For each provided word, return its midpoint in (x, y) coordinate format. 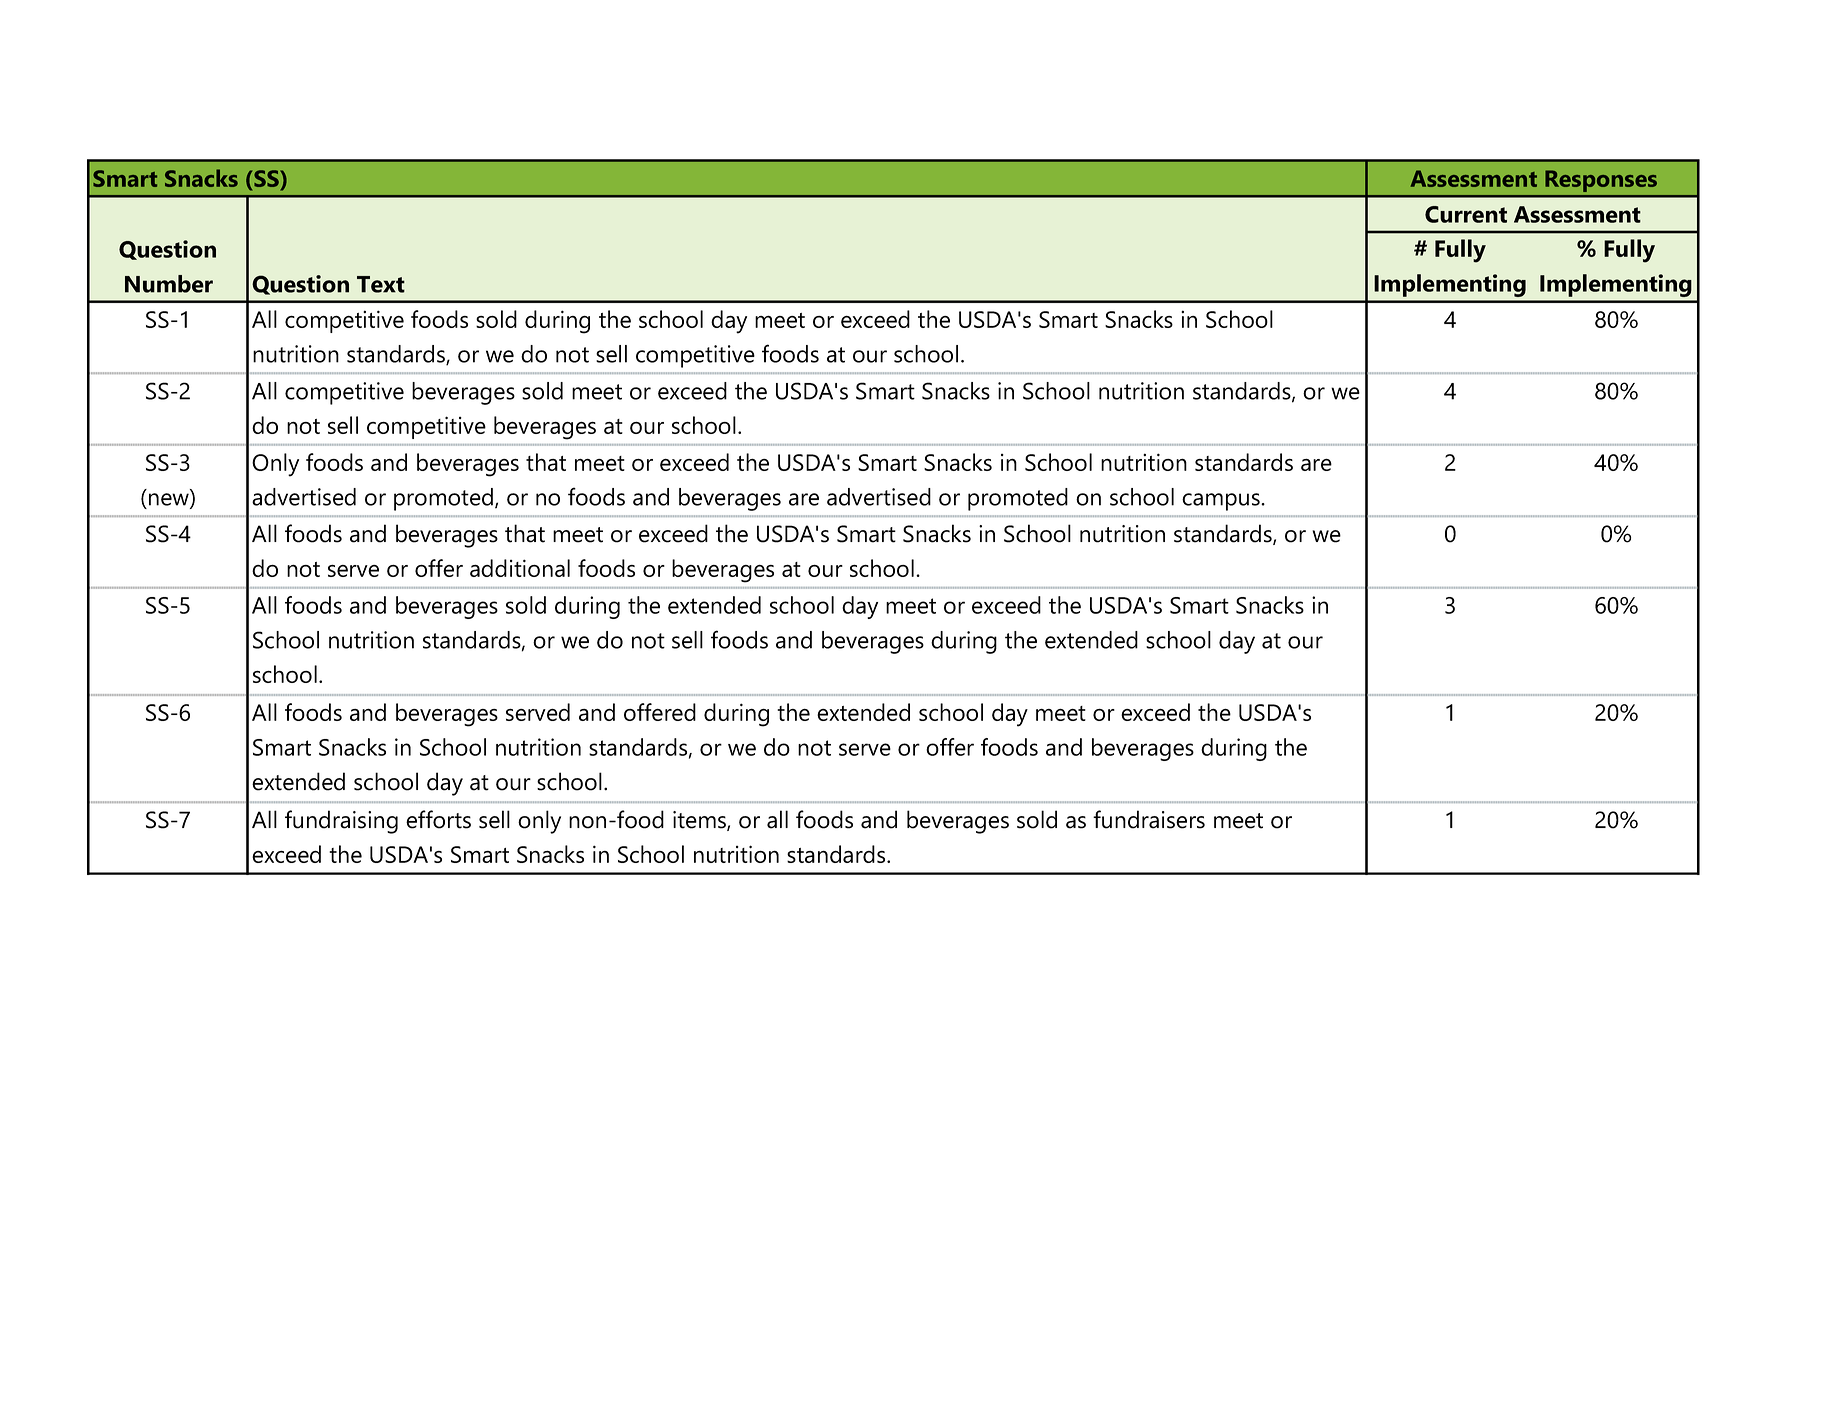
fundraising (341, 822)
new (170, 500)
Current (1466, 214)
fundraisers (1149, 819)
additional (520, 568)
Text (381, 284)
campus (1222, 502)
